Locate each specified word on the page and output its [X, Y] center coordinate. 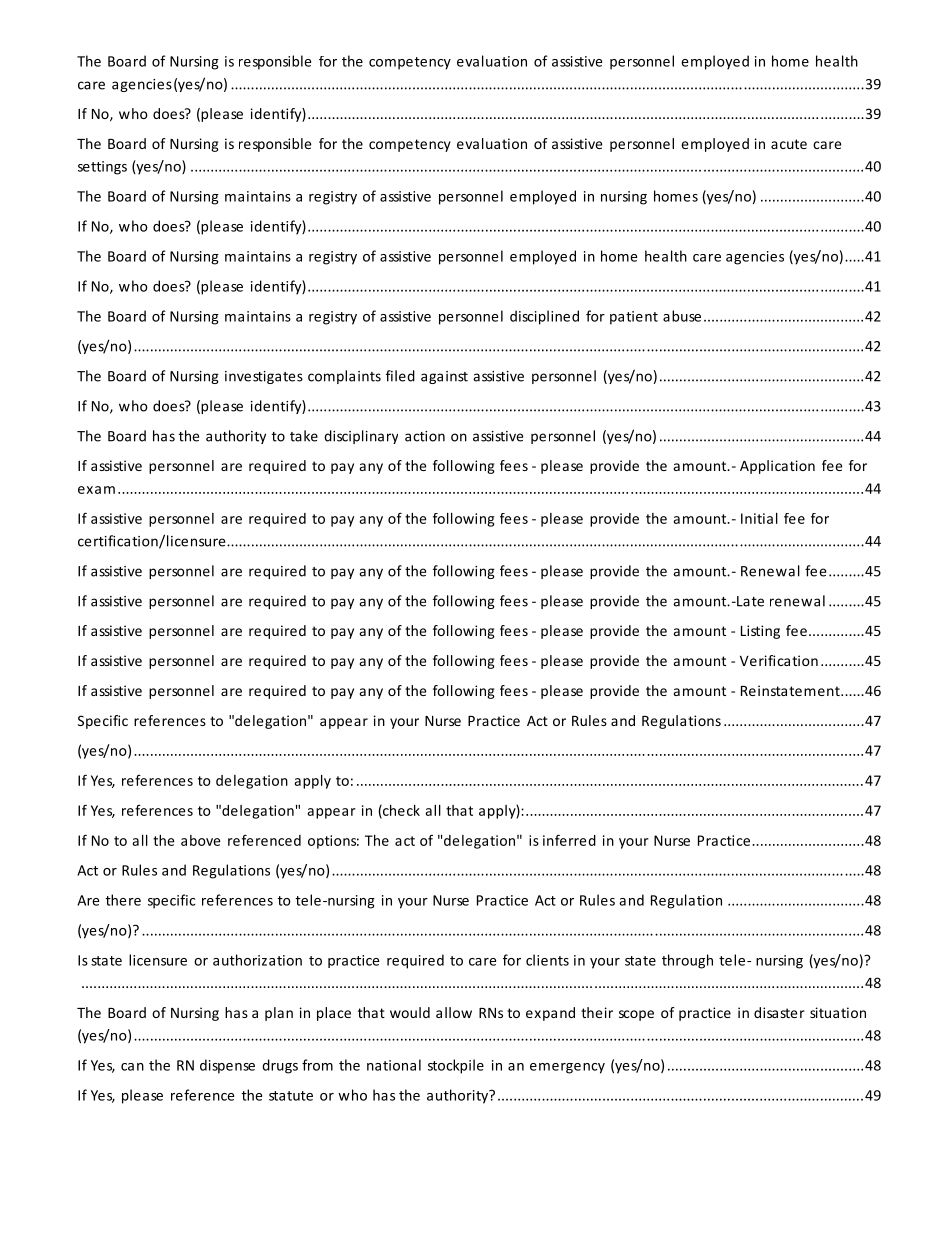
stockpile [456, 1066]
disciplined [544, 317]
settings [102, 168]
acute [789, 144]
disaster [779, 1012]
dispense [227, 1066]
